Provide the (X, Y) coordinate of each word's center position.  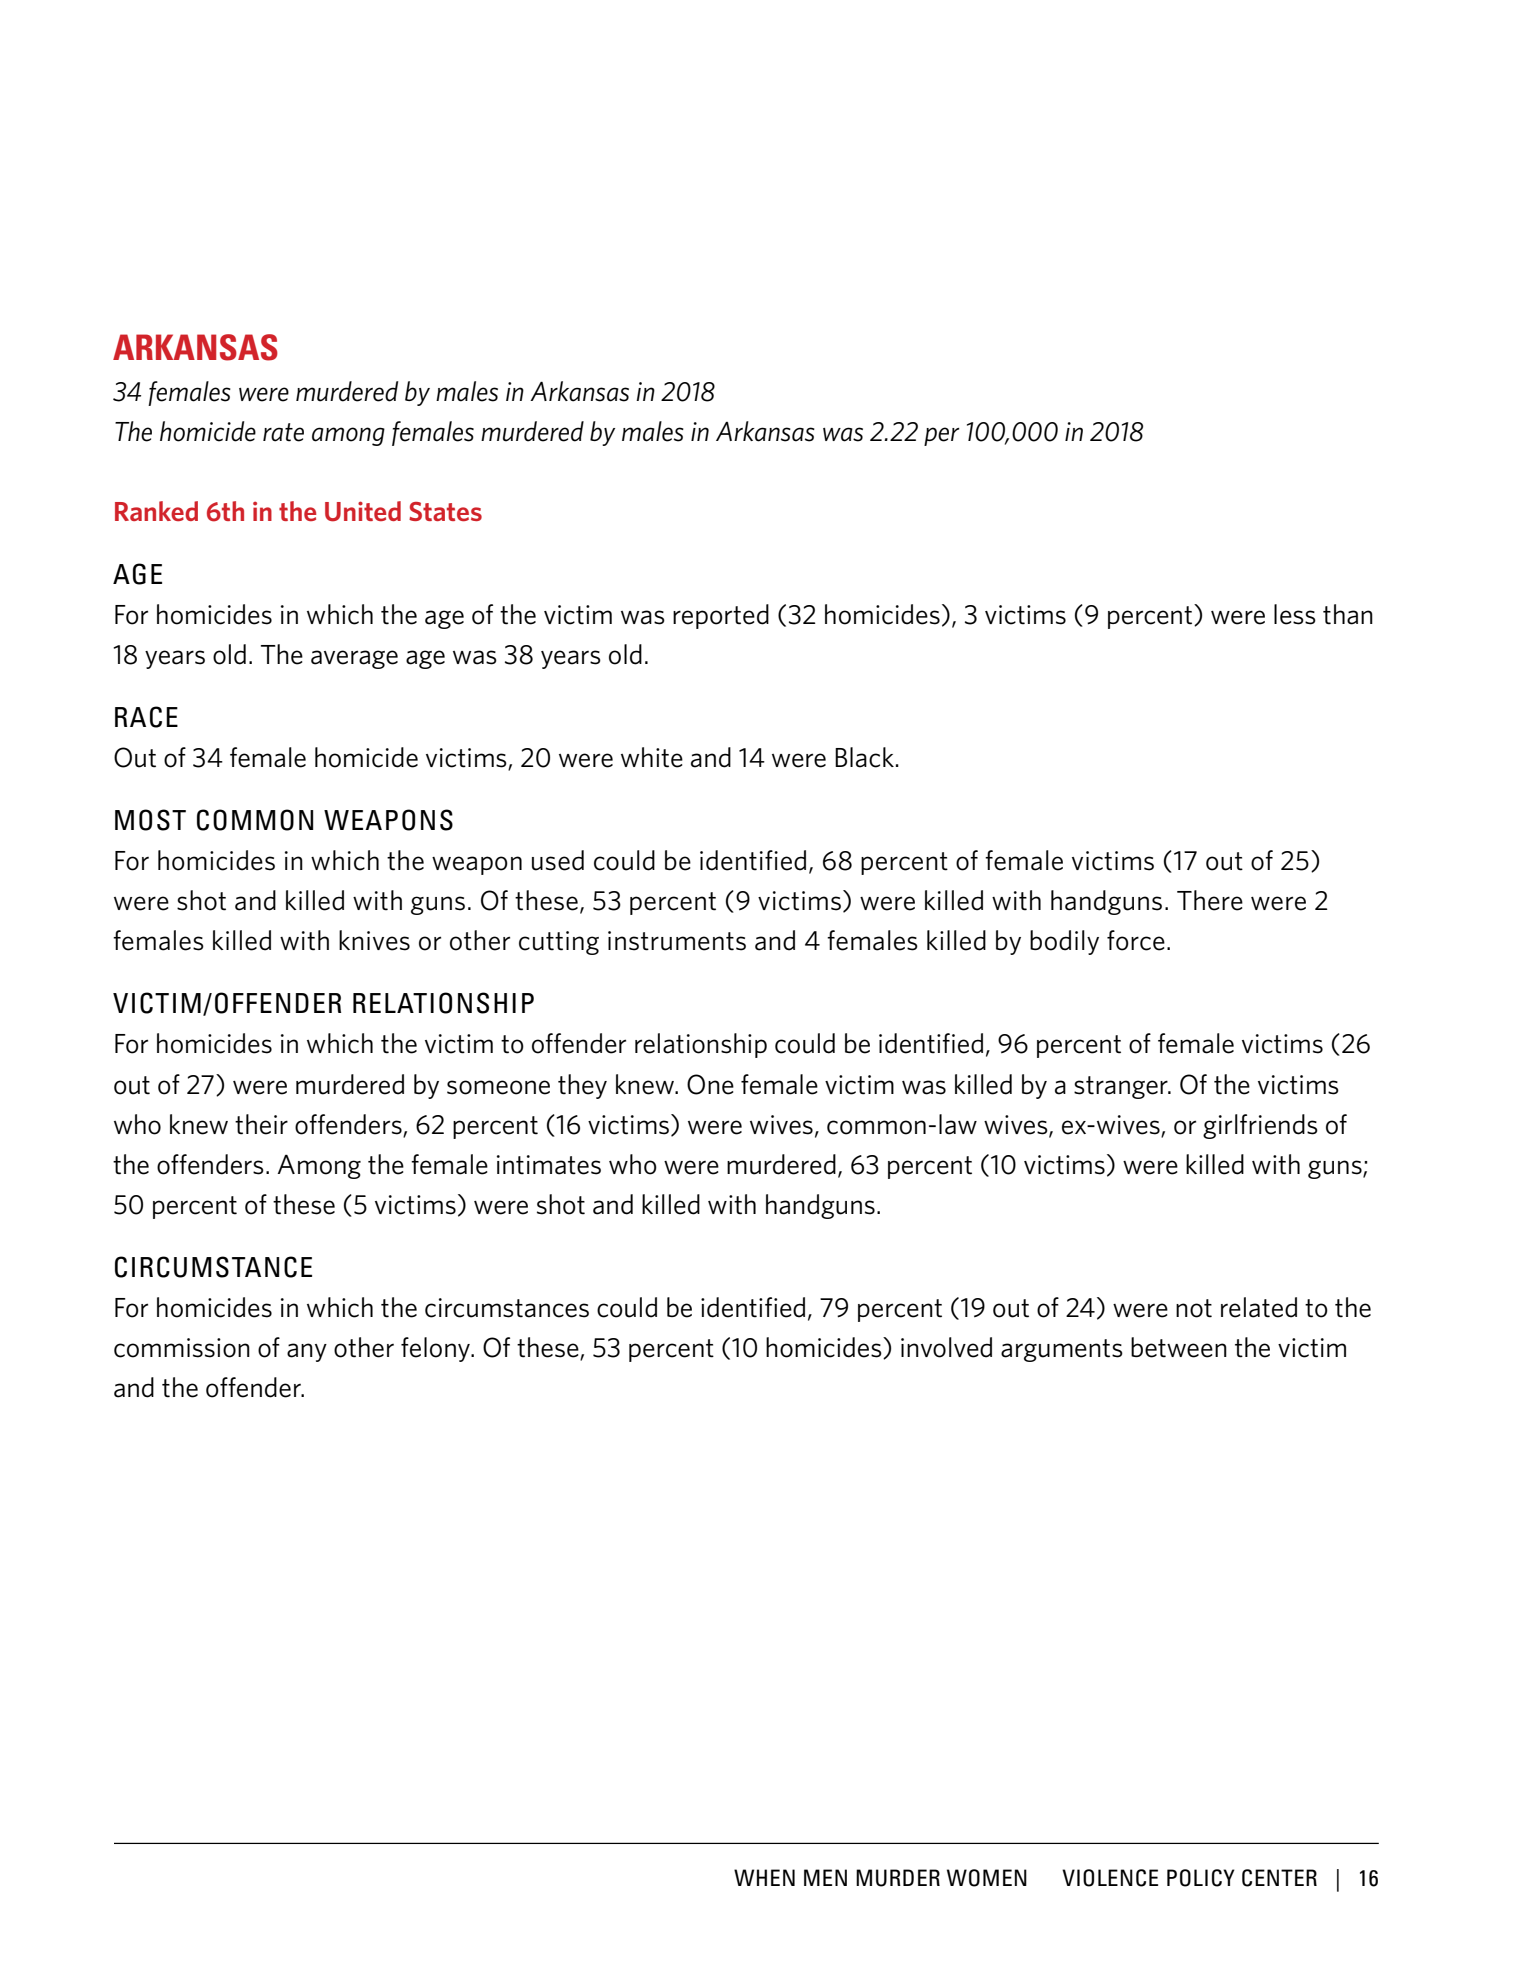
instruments (677, 941)
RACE (146, 717)
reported (721, 616)
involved (946, 1347)
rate (283, 432)
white (652, 757)
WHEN (764, 1877)
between (1179, 1347)
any (307, 1352)
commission (182, 1348)
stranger (1122, 1087)
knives (374, 940)
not (1194, 1308)
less (1295, 614)
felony (437, 1349)
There (1210, 900)
